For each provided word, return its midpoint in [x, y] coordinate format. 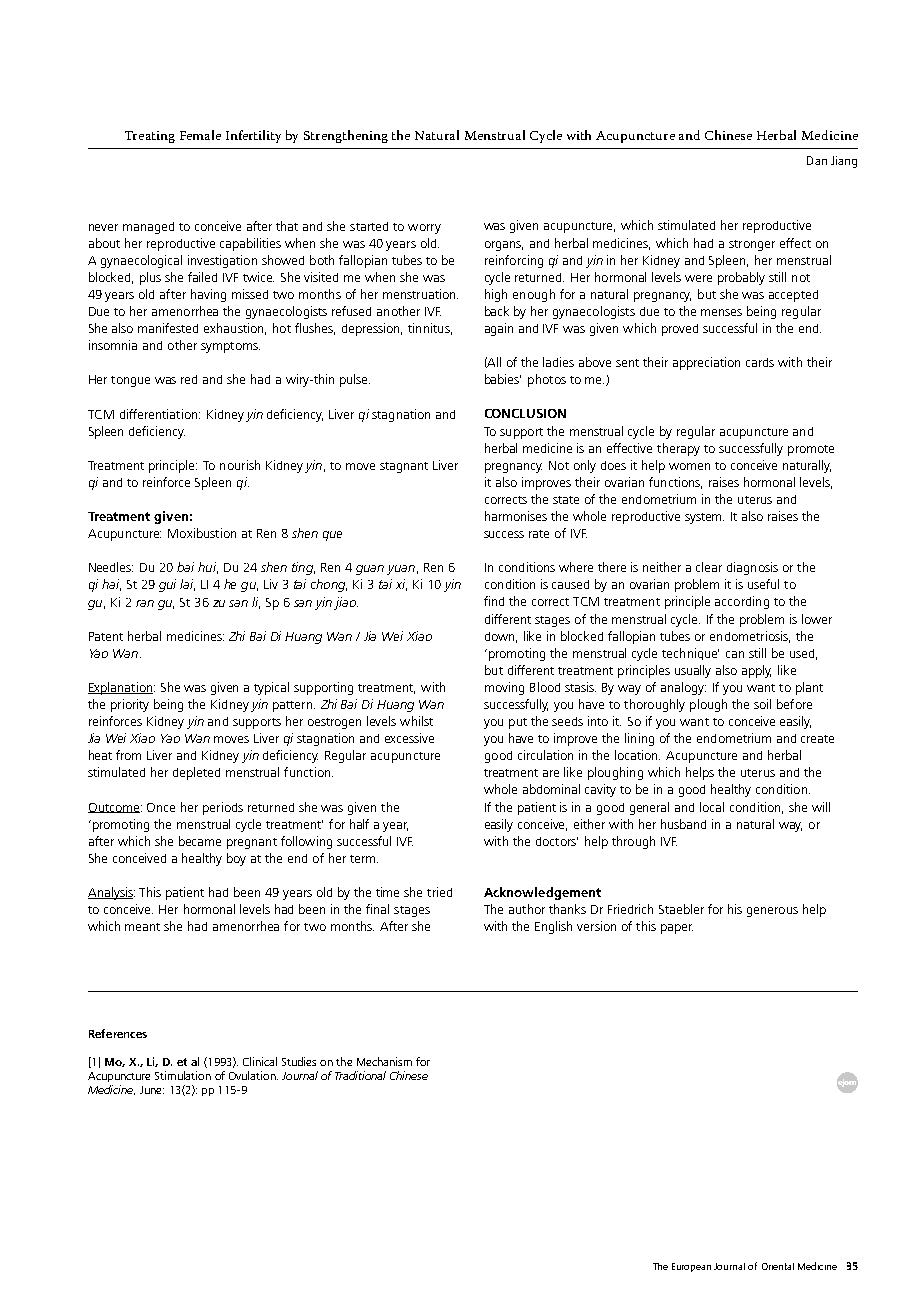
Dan [817, 160]
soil [762, 704]
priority [130, 705]
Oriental [778, 1266]
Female [200, 135]
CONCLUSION [525, 413]
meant [142, 927]
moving [504, 688]
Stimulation [183, 1075]
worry [424, 229]
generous [772, 912]
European [691, 1267]
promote [811, 450]
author [527, 909]
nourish [240, 465]
